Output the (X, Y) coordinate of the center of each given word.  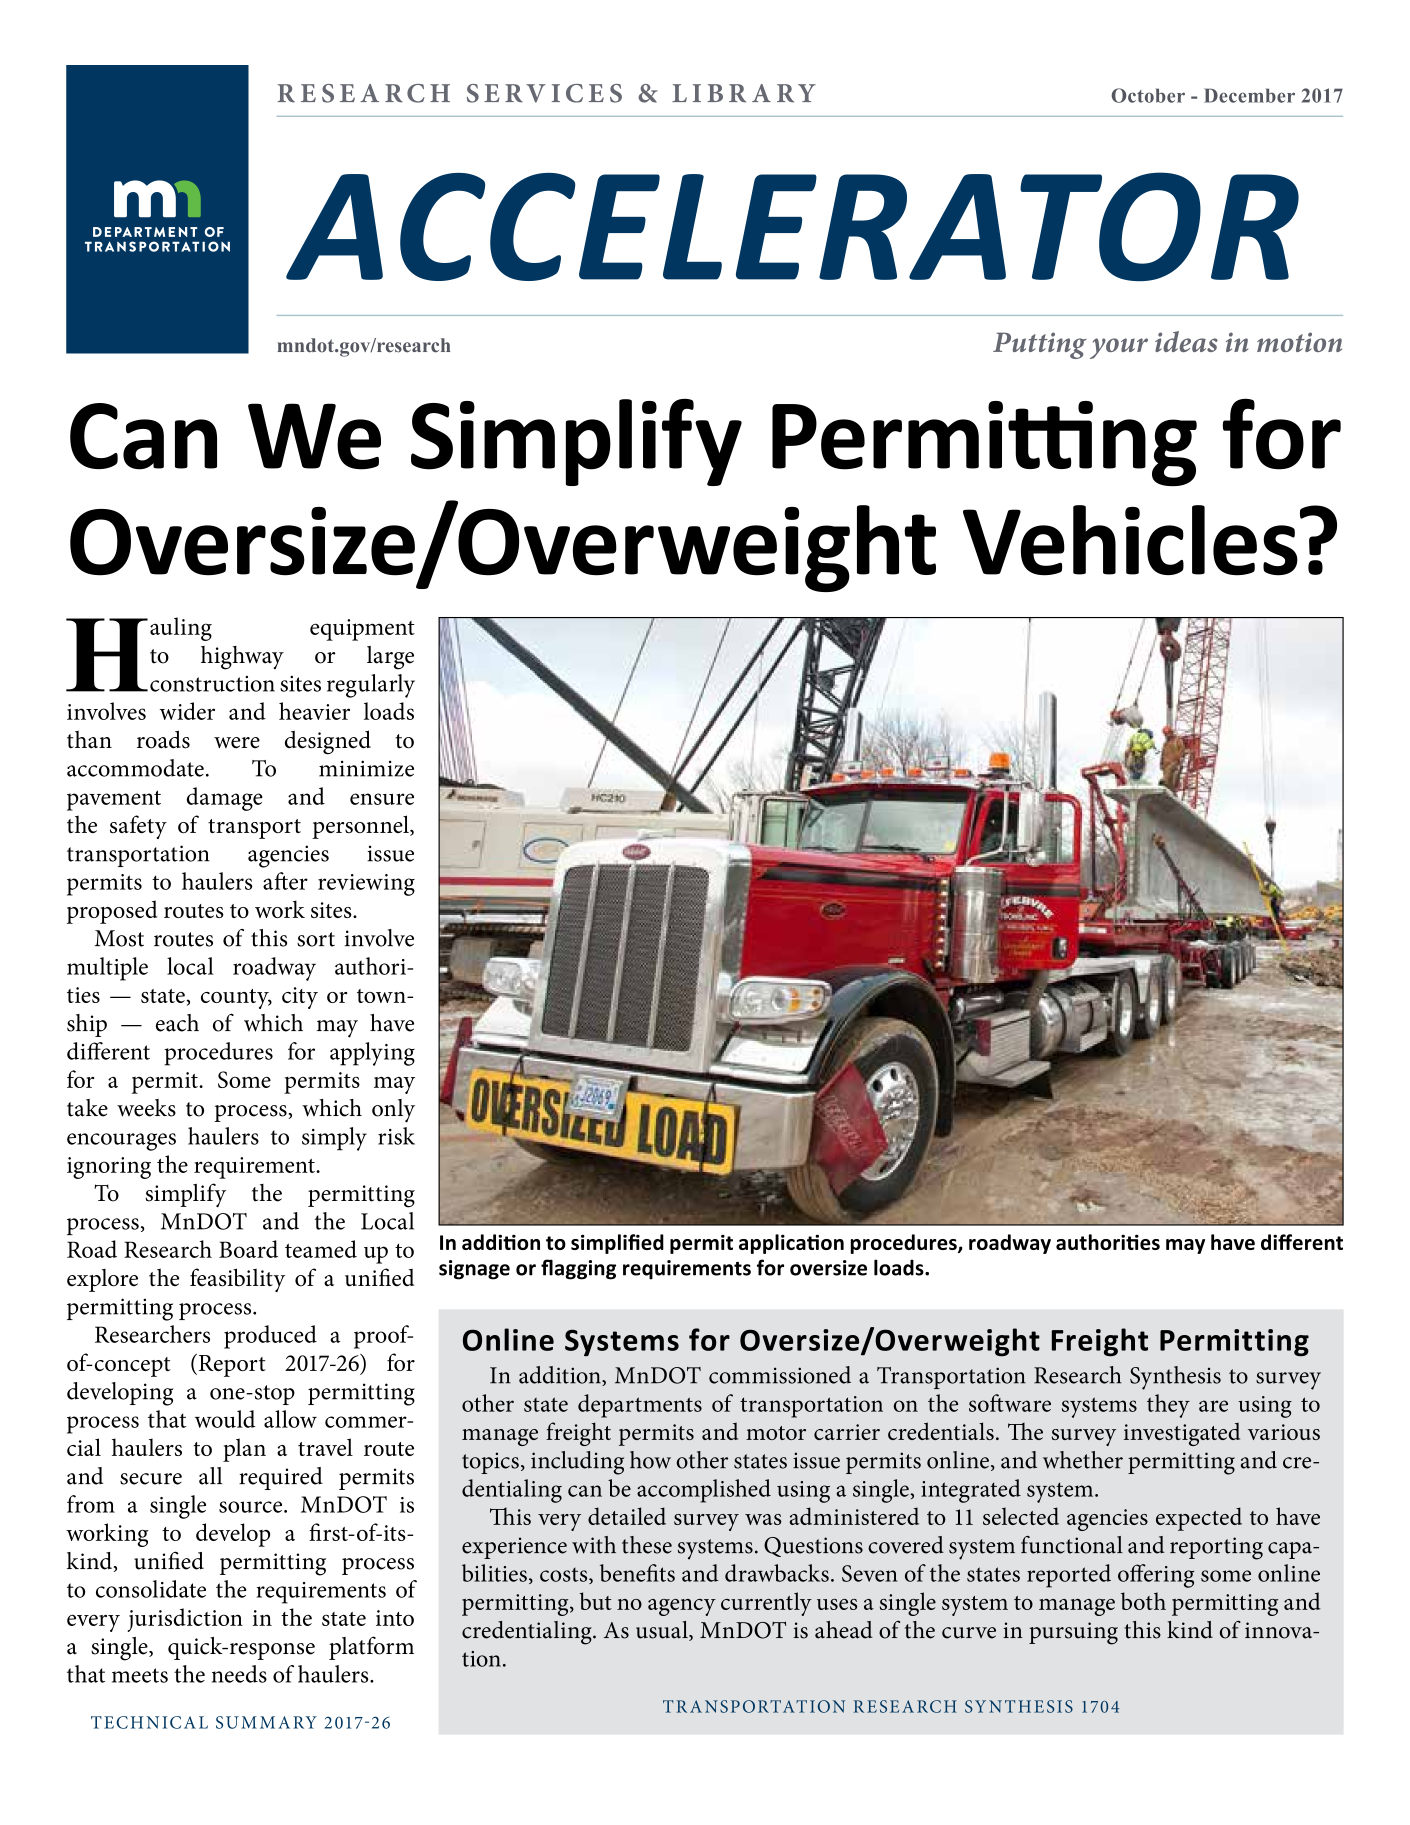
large (390, 658)
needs (239, 1674)
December (1249, 95)
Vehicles (1130, 540)
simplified (617, 1244)
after (285, 881)
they (1168, 1406)
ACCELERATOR (792, 226)
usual (663, 1631)
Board (248, 1249)
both (1143, 1601)
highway (242, 658)
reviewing (366, 885)
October (1148, 95)
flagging (578, 1269)
